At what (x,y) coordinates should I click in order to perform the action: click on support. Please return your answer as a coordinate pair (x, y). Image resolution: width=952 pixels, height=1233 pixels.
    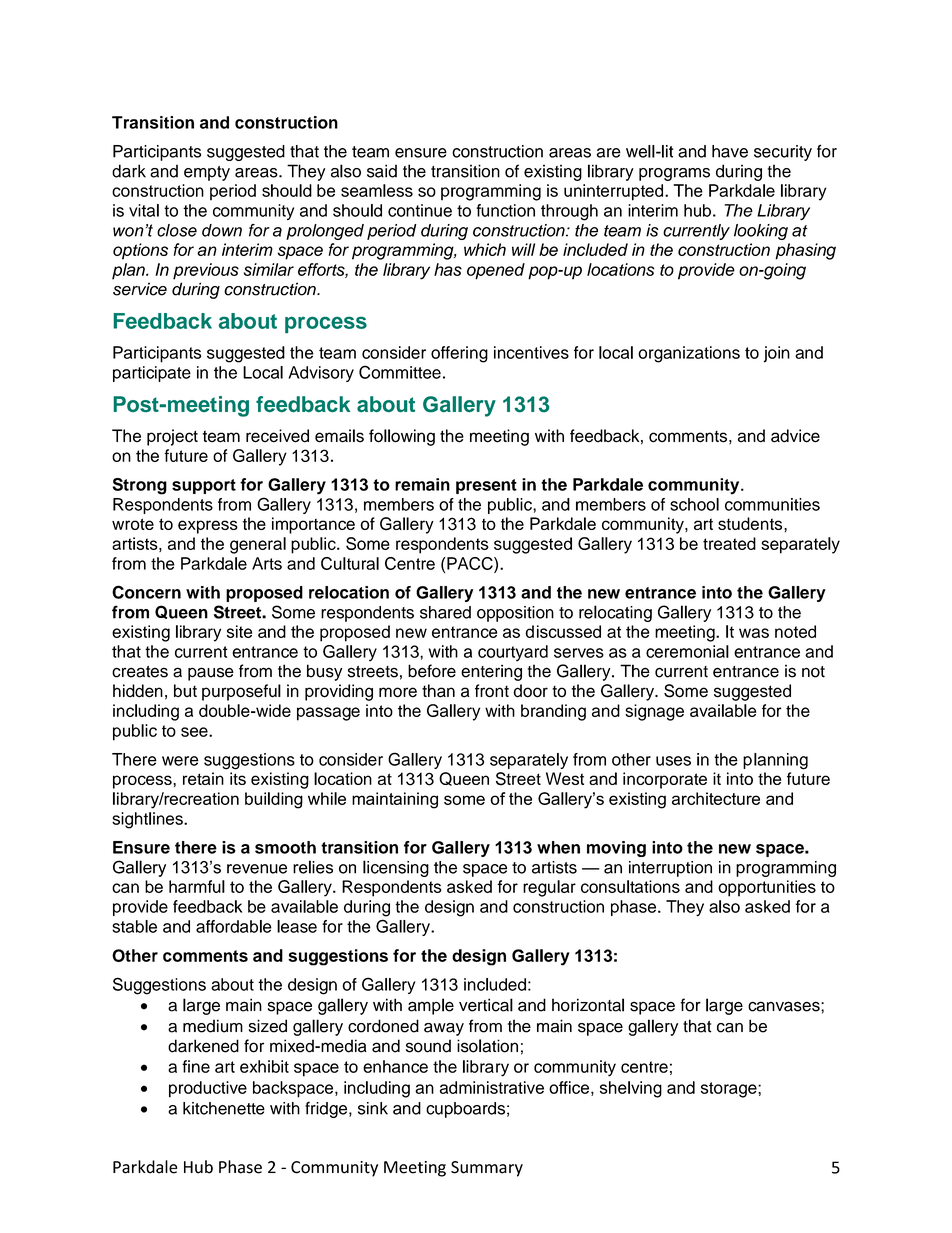
    Looking at the image, I should click on (204, 486).
